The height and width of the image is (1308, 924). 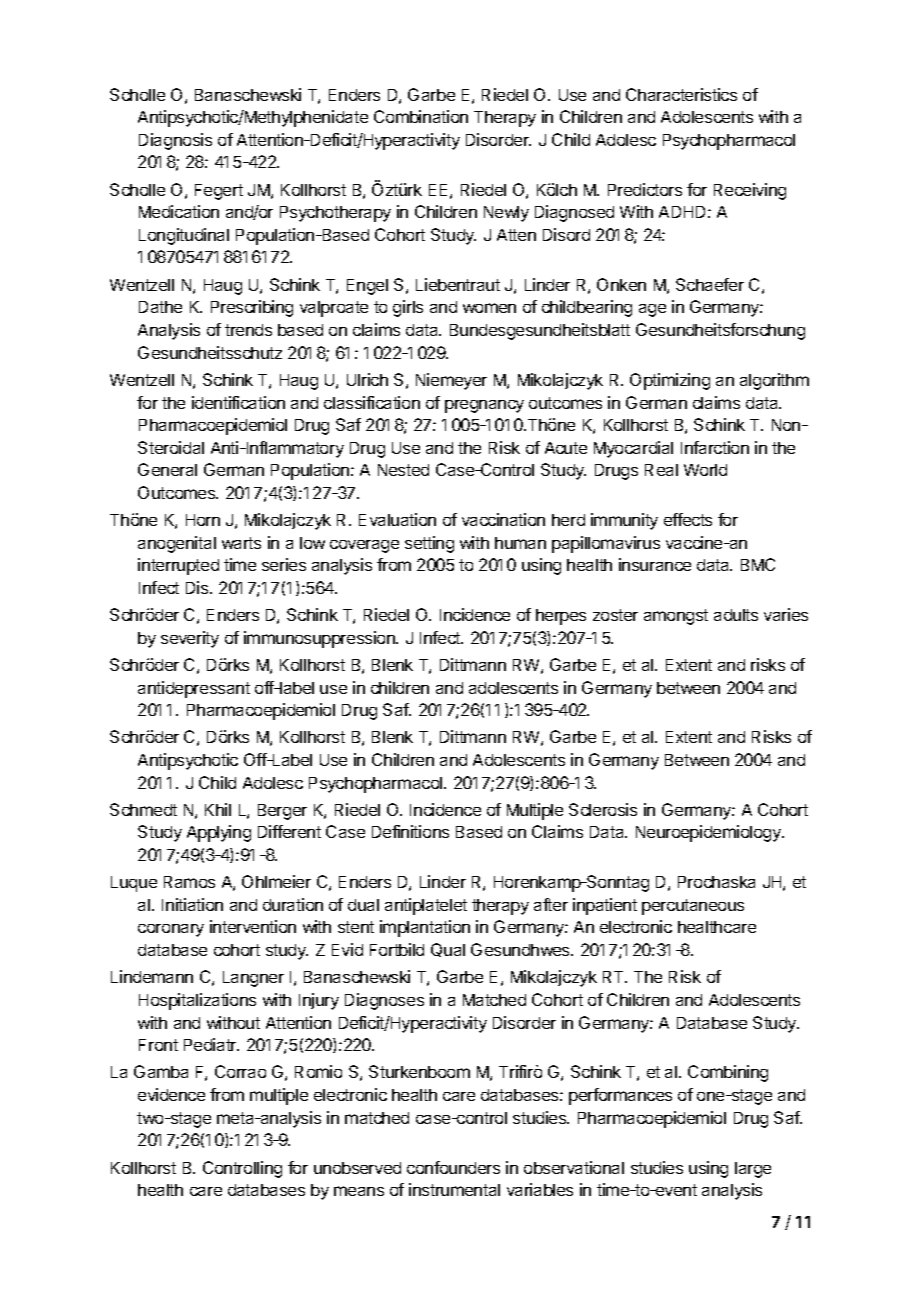 What do you see at coordinates (425, 928) in the image?
I see `implantation` at bounding box center [425, 928].
